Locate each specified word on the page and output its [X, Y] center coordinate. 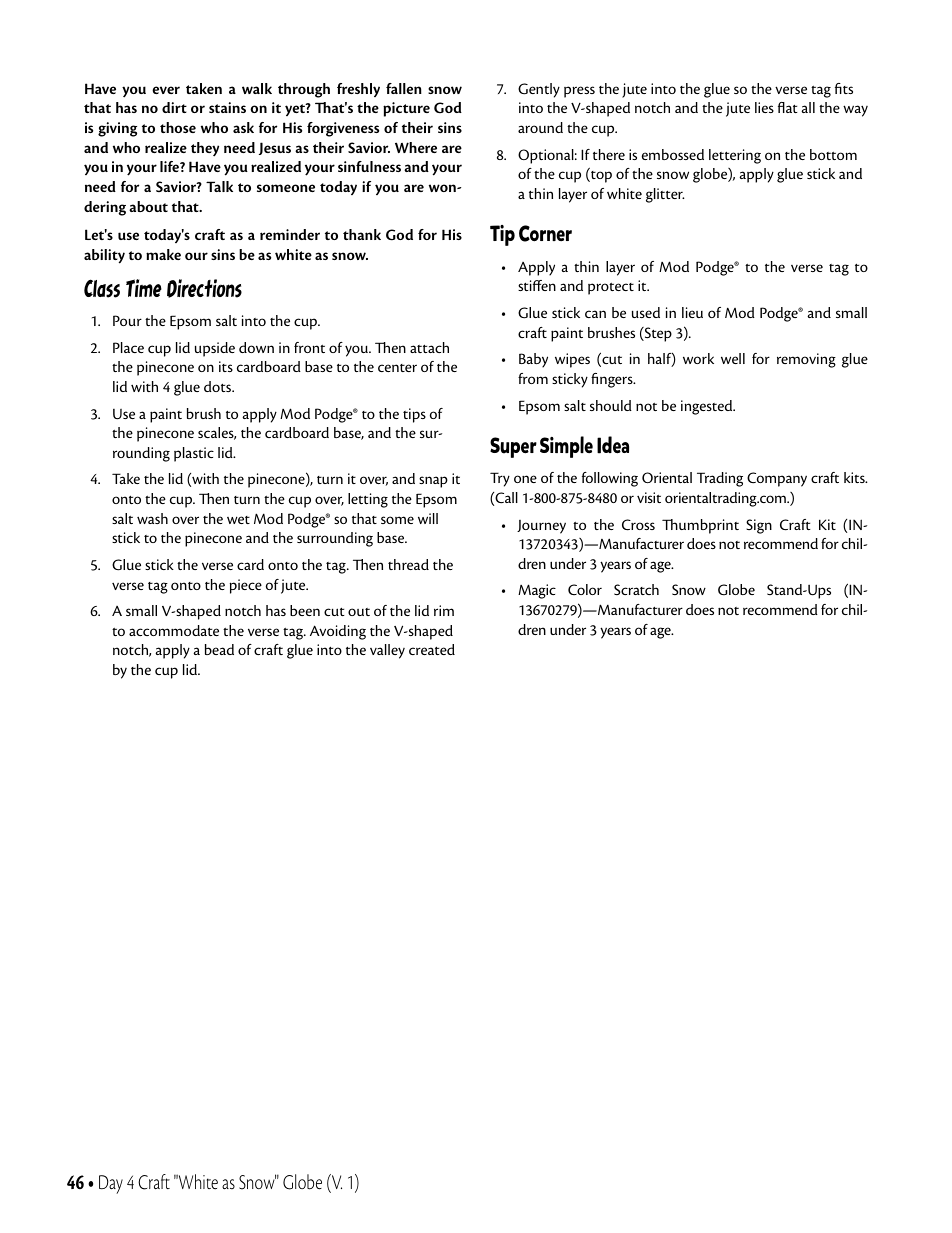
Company [777, 479]
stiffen [537, 285]
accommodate [174, 630]
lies [764, 107]
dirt [174, 107]
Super [513, 447]
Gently [539, 90]
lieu [692, 312]
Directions [204, 288]
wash [152, 518]
